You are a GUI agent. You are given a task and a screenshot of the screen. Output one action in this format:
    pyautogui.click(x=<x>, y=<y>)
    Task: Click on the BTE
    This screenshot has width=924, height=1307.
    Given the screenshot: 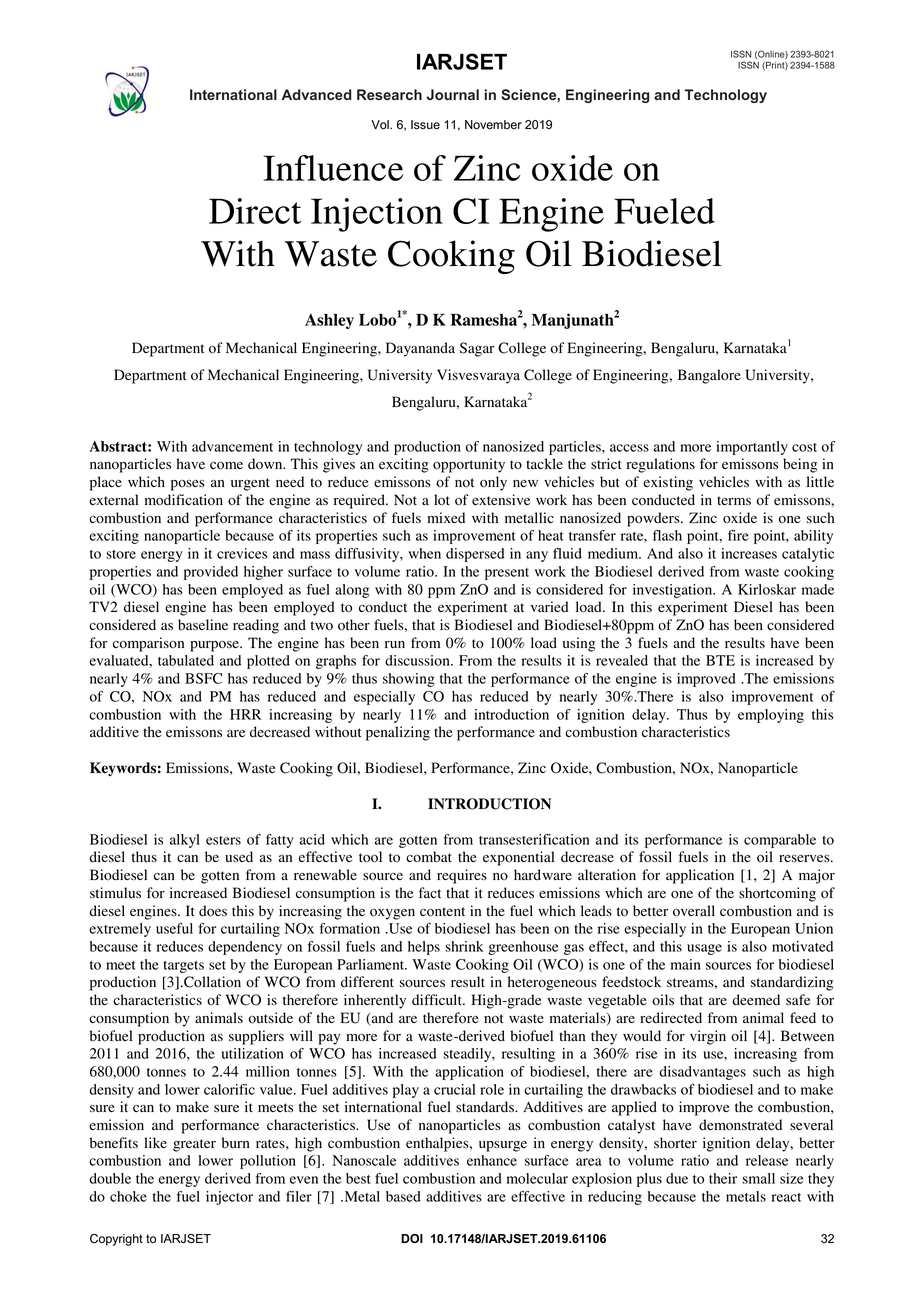 What is the action you would take?
    pyautogui.click(x=720, y=660)
